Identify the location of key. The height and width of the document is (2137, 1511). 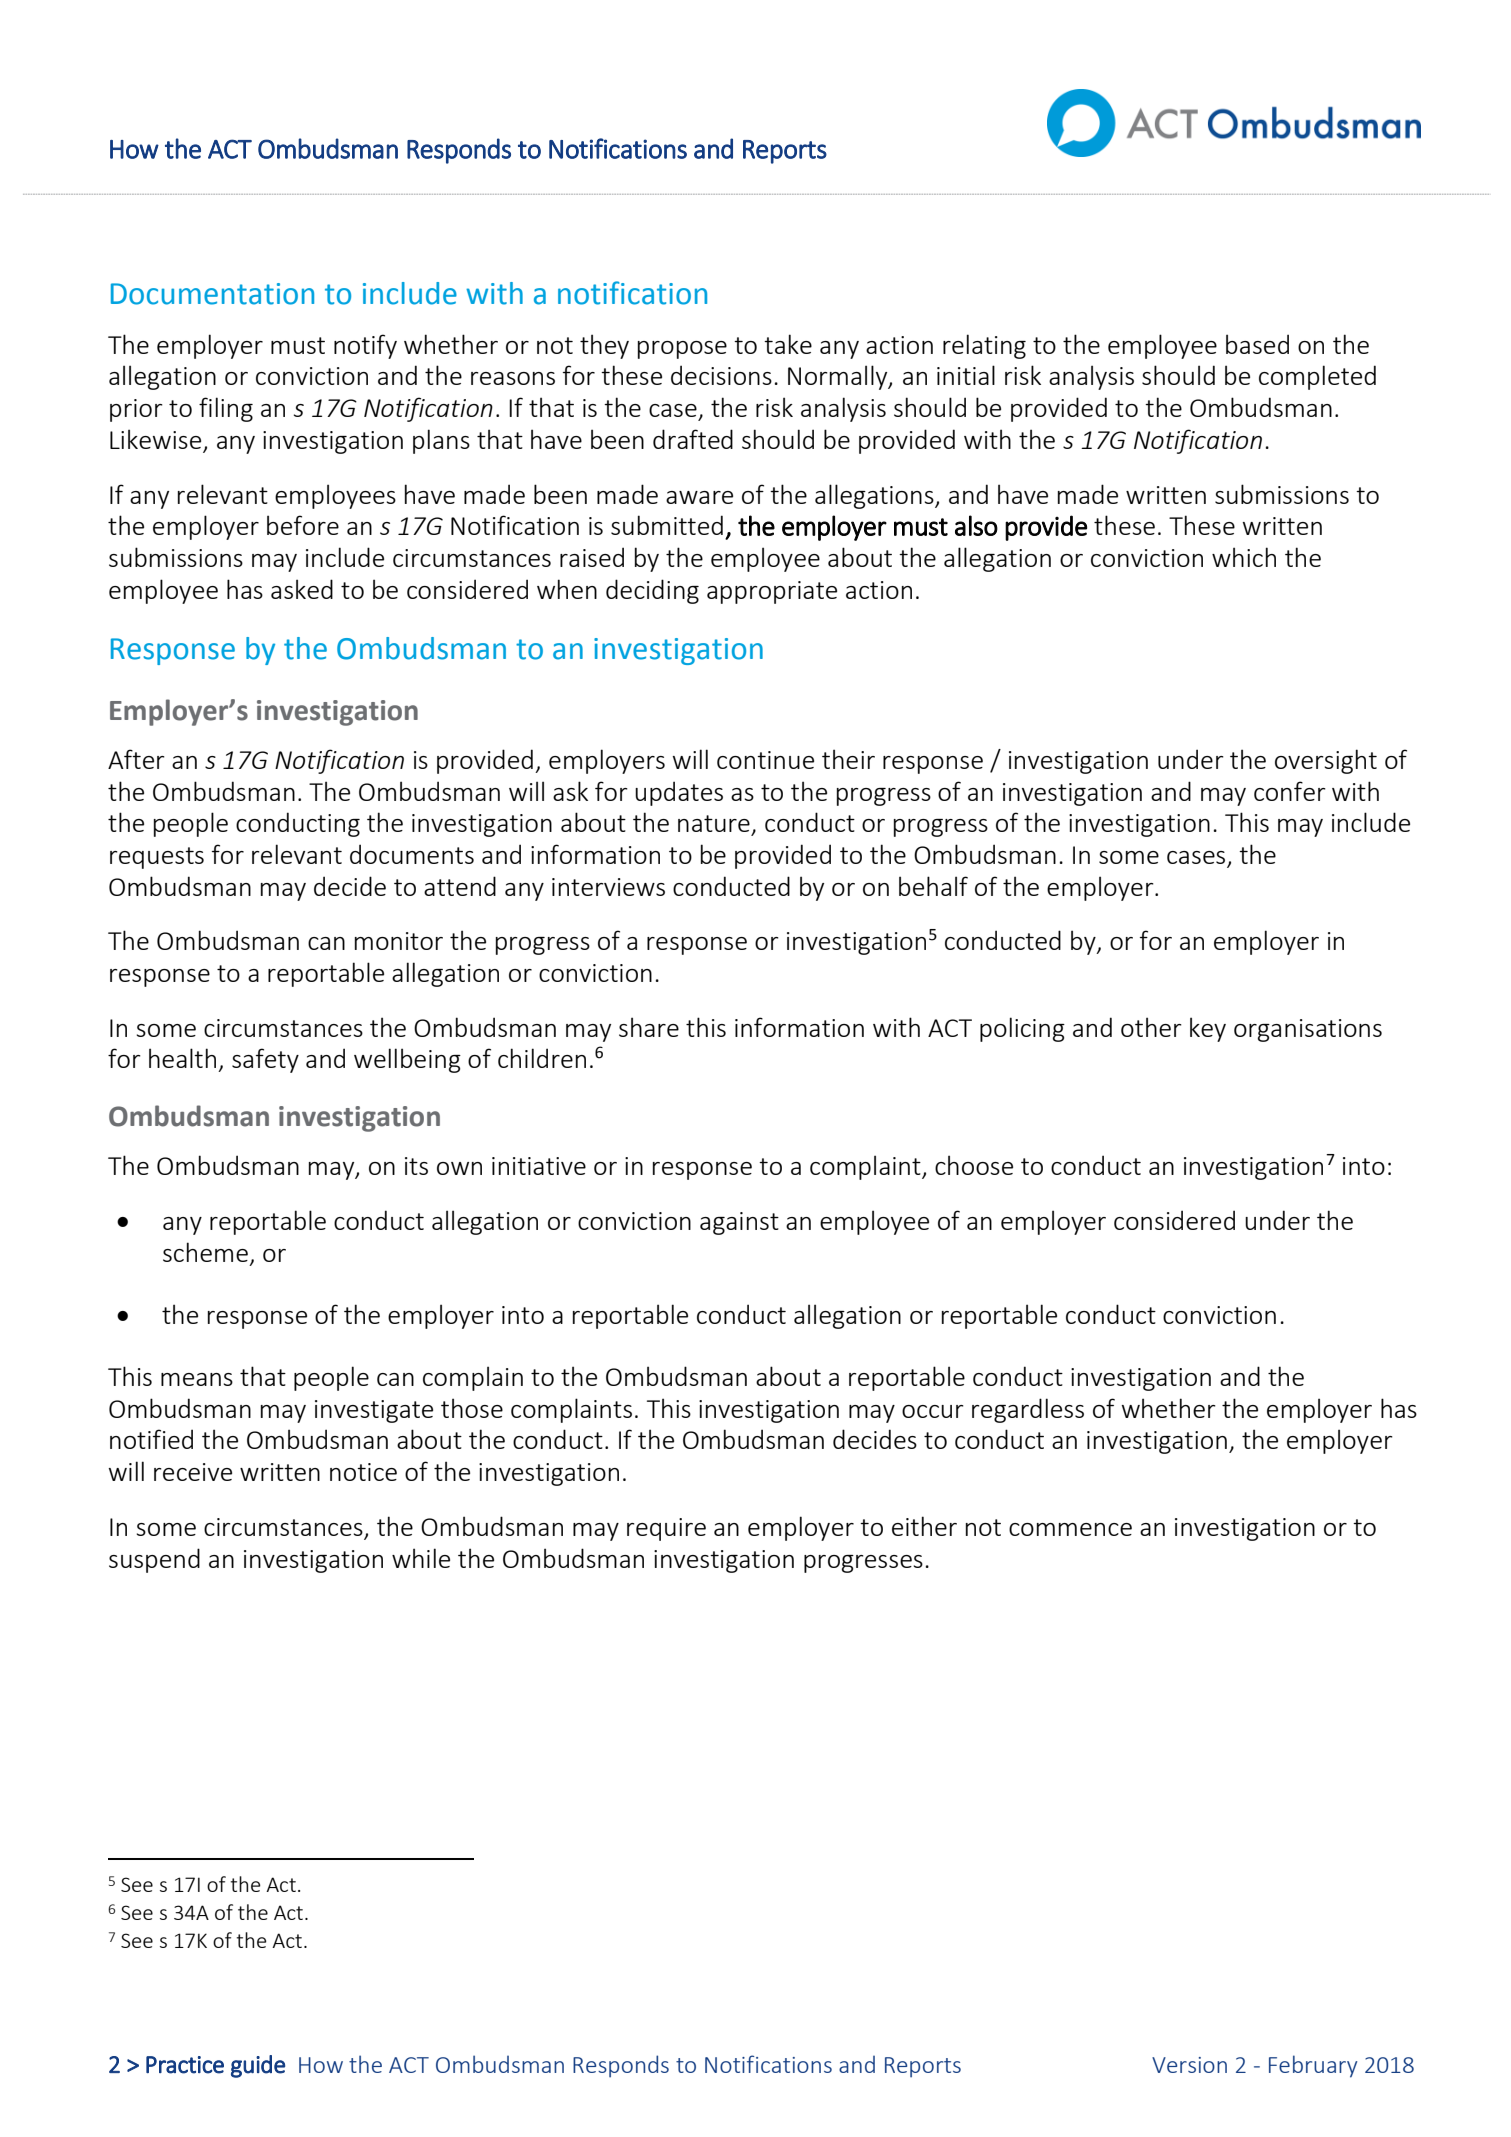
(1208, 1029).
